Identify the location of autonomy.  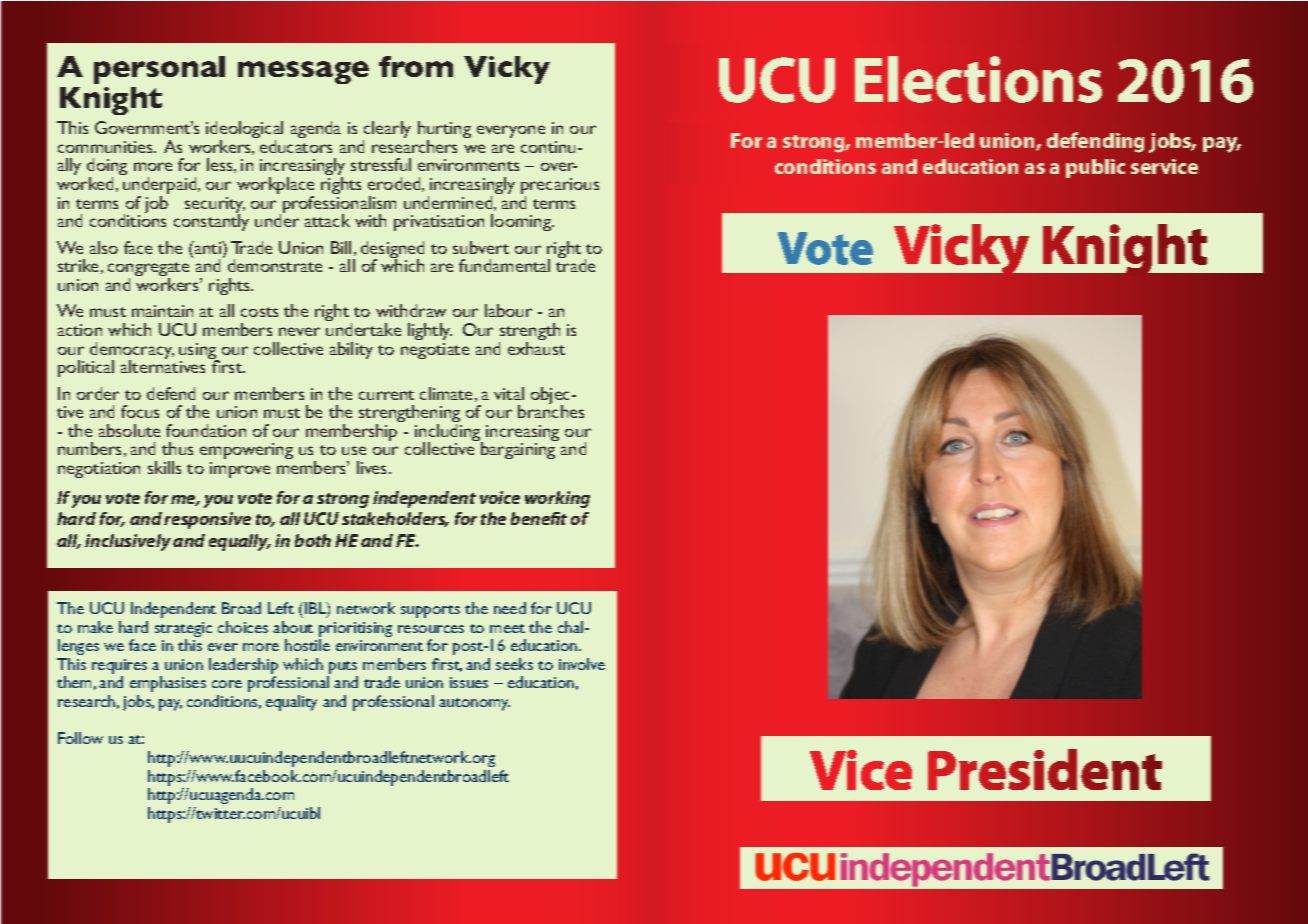
(474, 704).
